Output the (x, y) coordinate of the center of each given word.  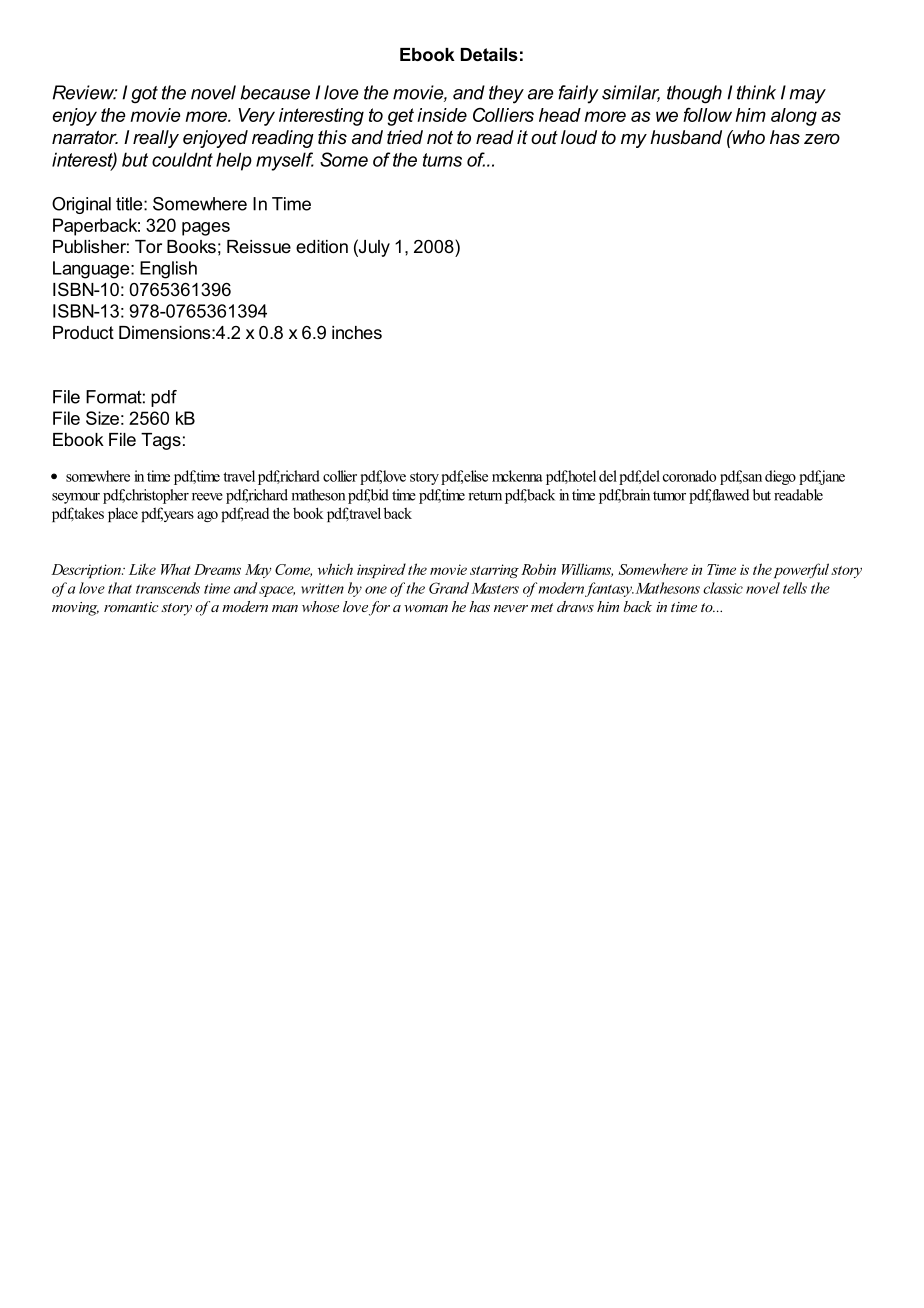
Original (81, 205)
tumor (669, 496)
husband (686, 137)
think (756, 92)
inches (357, 332)
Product (83, 332)
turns (442, 160)
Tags (161, 441)
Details (489, 54)
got (144, 95)
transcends (168, 588)
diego (780, 477)
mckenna (517, 476)
